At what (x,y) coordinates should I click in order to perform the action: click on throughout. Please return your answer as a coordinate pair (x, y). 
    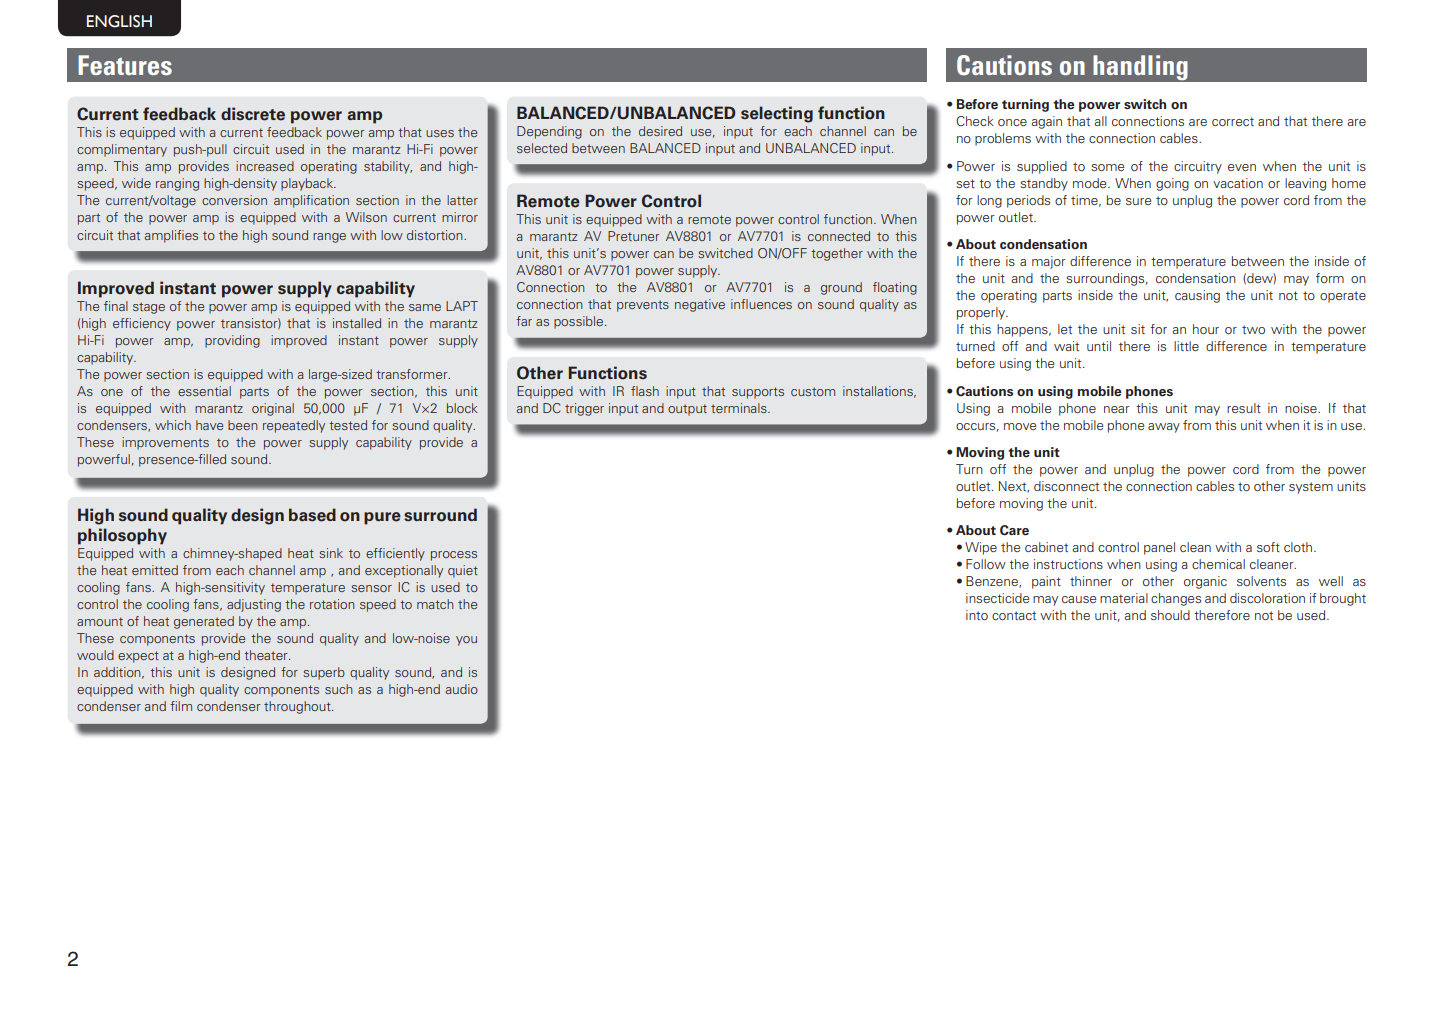
    Looking at the image, I should click on (298, 707).
